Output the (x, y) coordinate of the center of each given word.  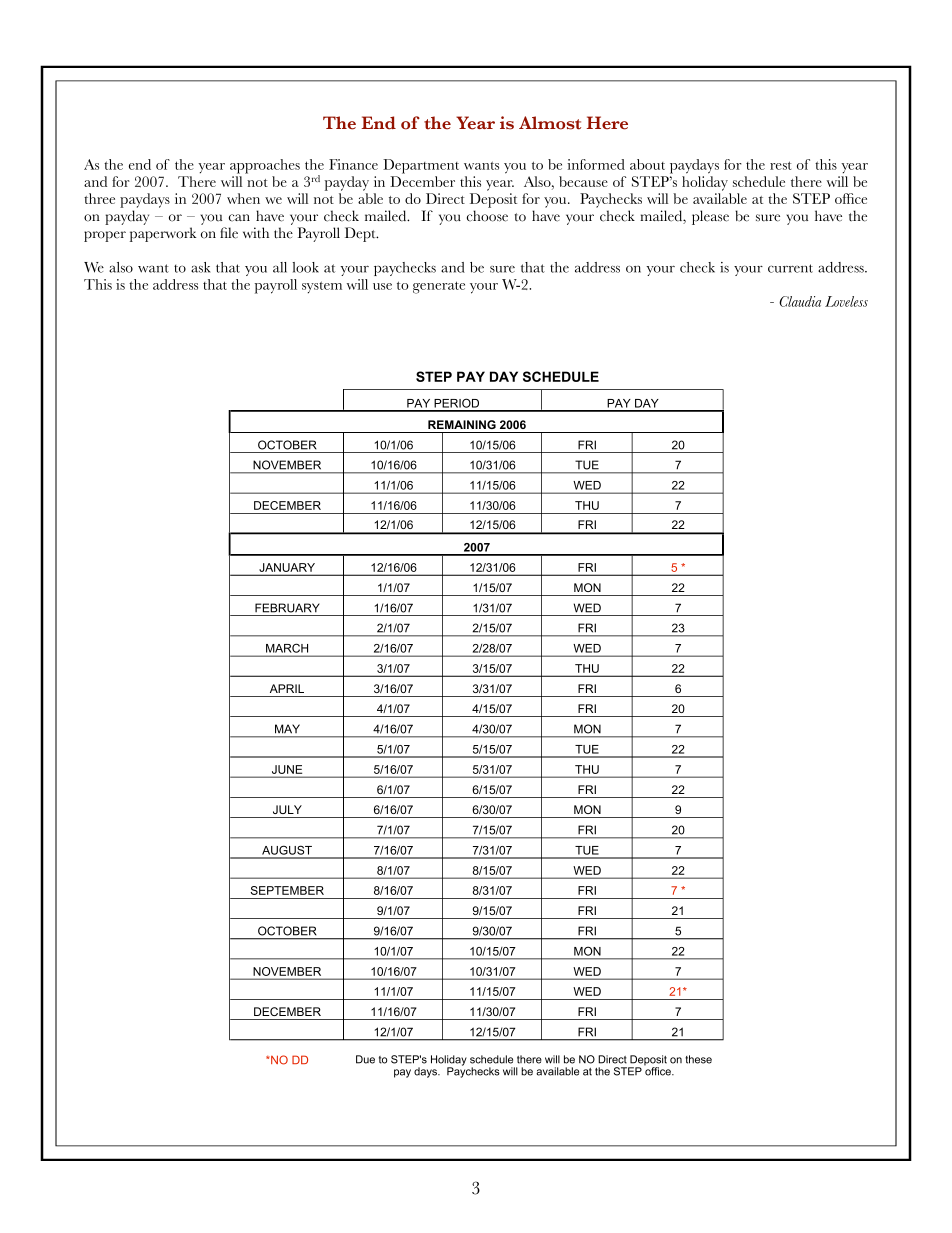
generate (439, 287)
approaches (265, 166)
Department (421, 166)
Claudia (800, 301)
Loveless (846, 301)
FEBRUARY (287, 608)
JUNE (287, 769)
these (698, 1059)
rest (780, 165)
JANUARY (287, 567)
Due (365, 1059)
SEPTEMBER (287, 890)
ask (200, 267)
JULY (287, 809)
